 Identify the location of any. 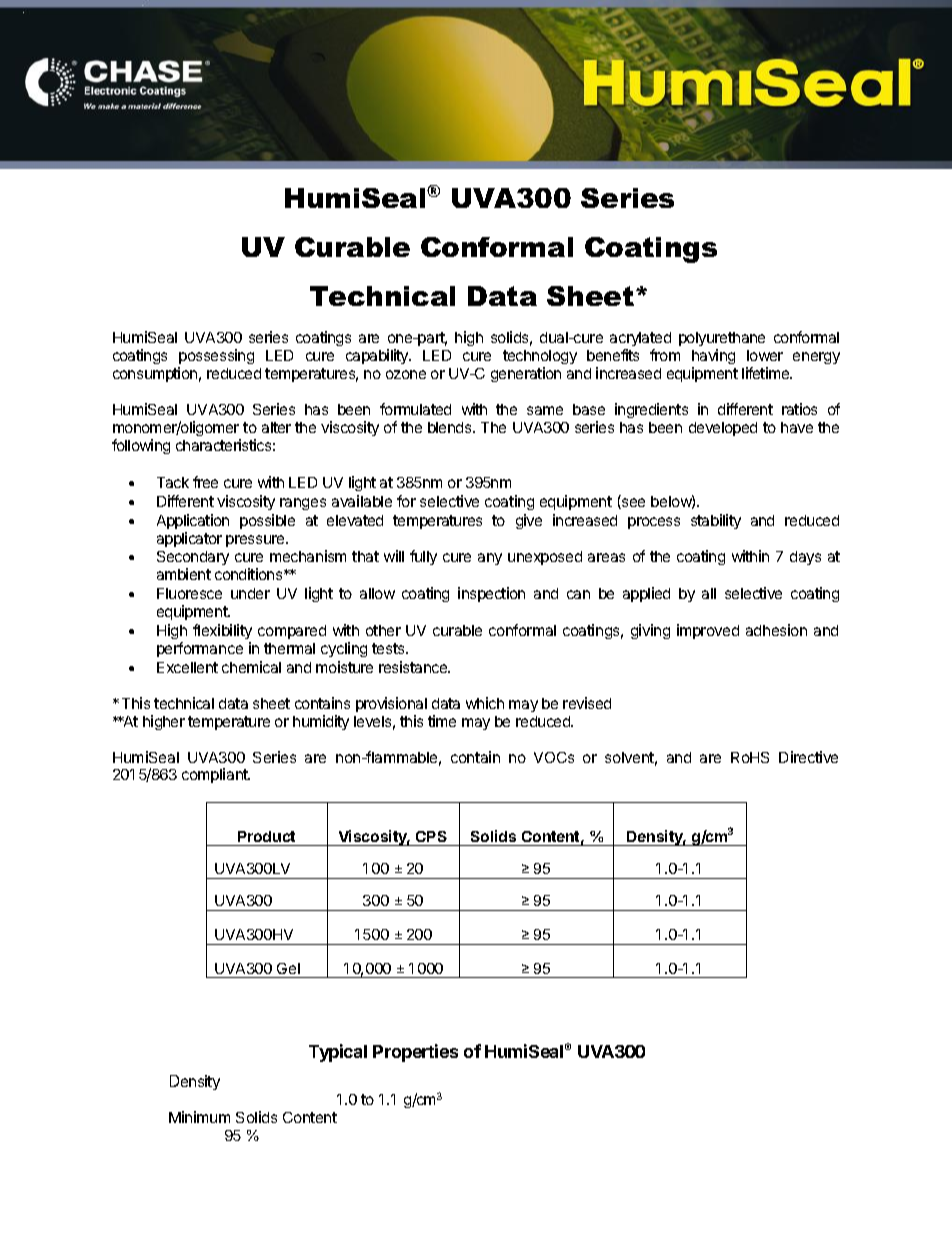
(490, 559).
